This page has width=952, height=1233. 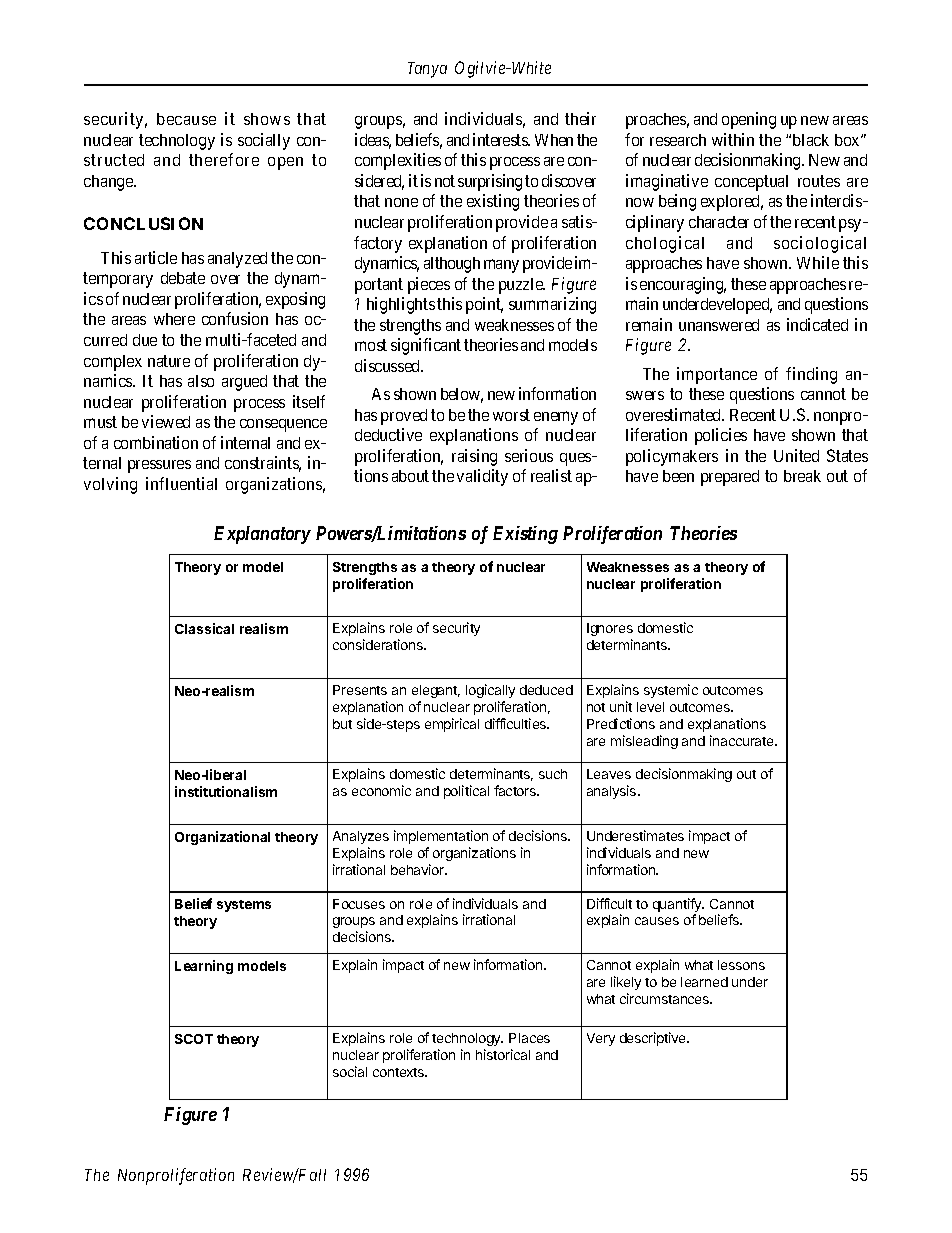 What do you see at coordinates (186, 119) in the page?
I see `because` at bounding box center [186, 119].
